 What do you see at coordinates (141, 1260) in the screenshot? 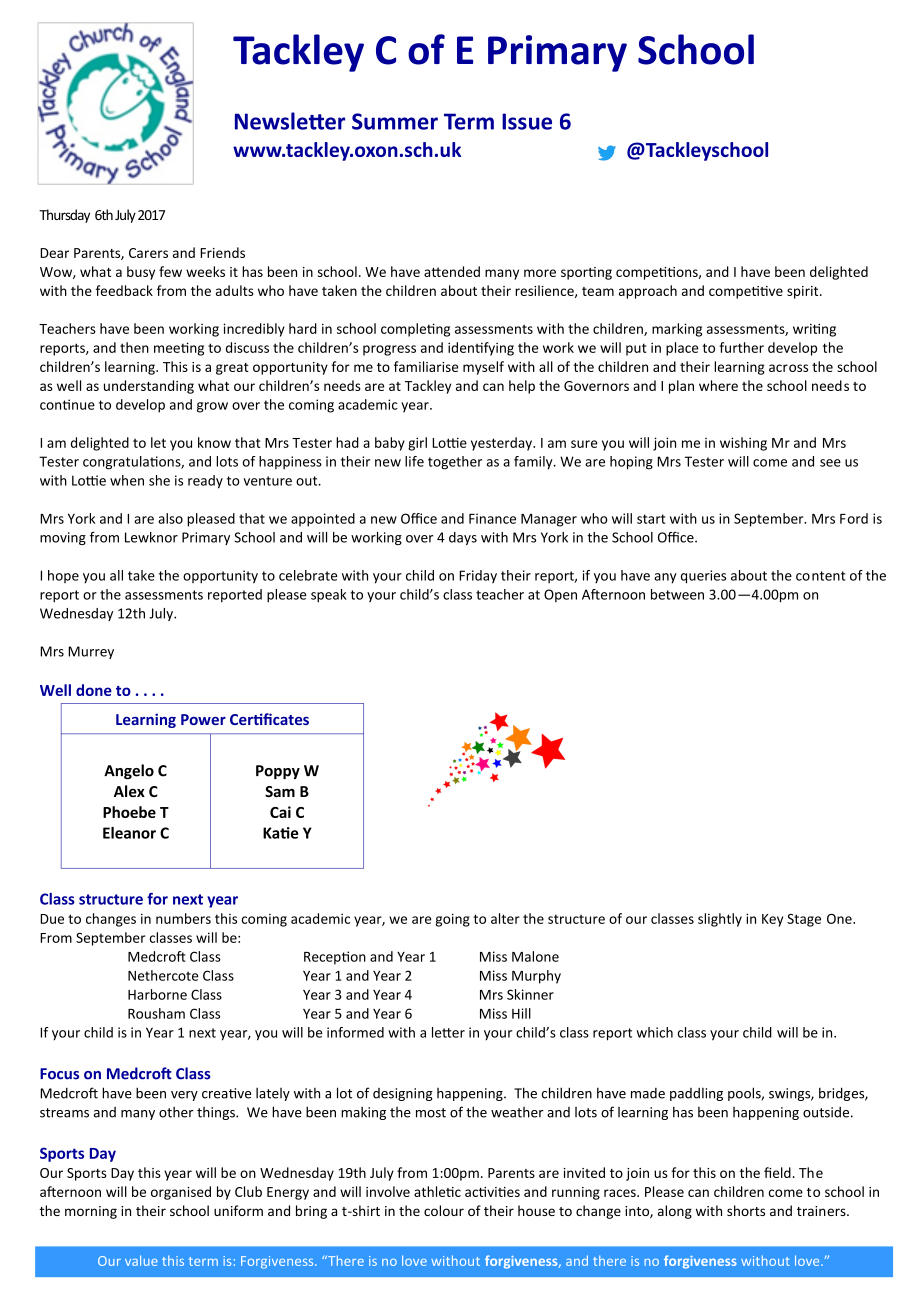
I see `value` at bounding box center [141, 1260].
